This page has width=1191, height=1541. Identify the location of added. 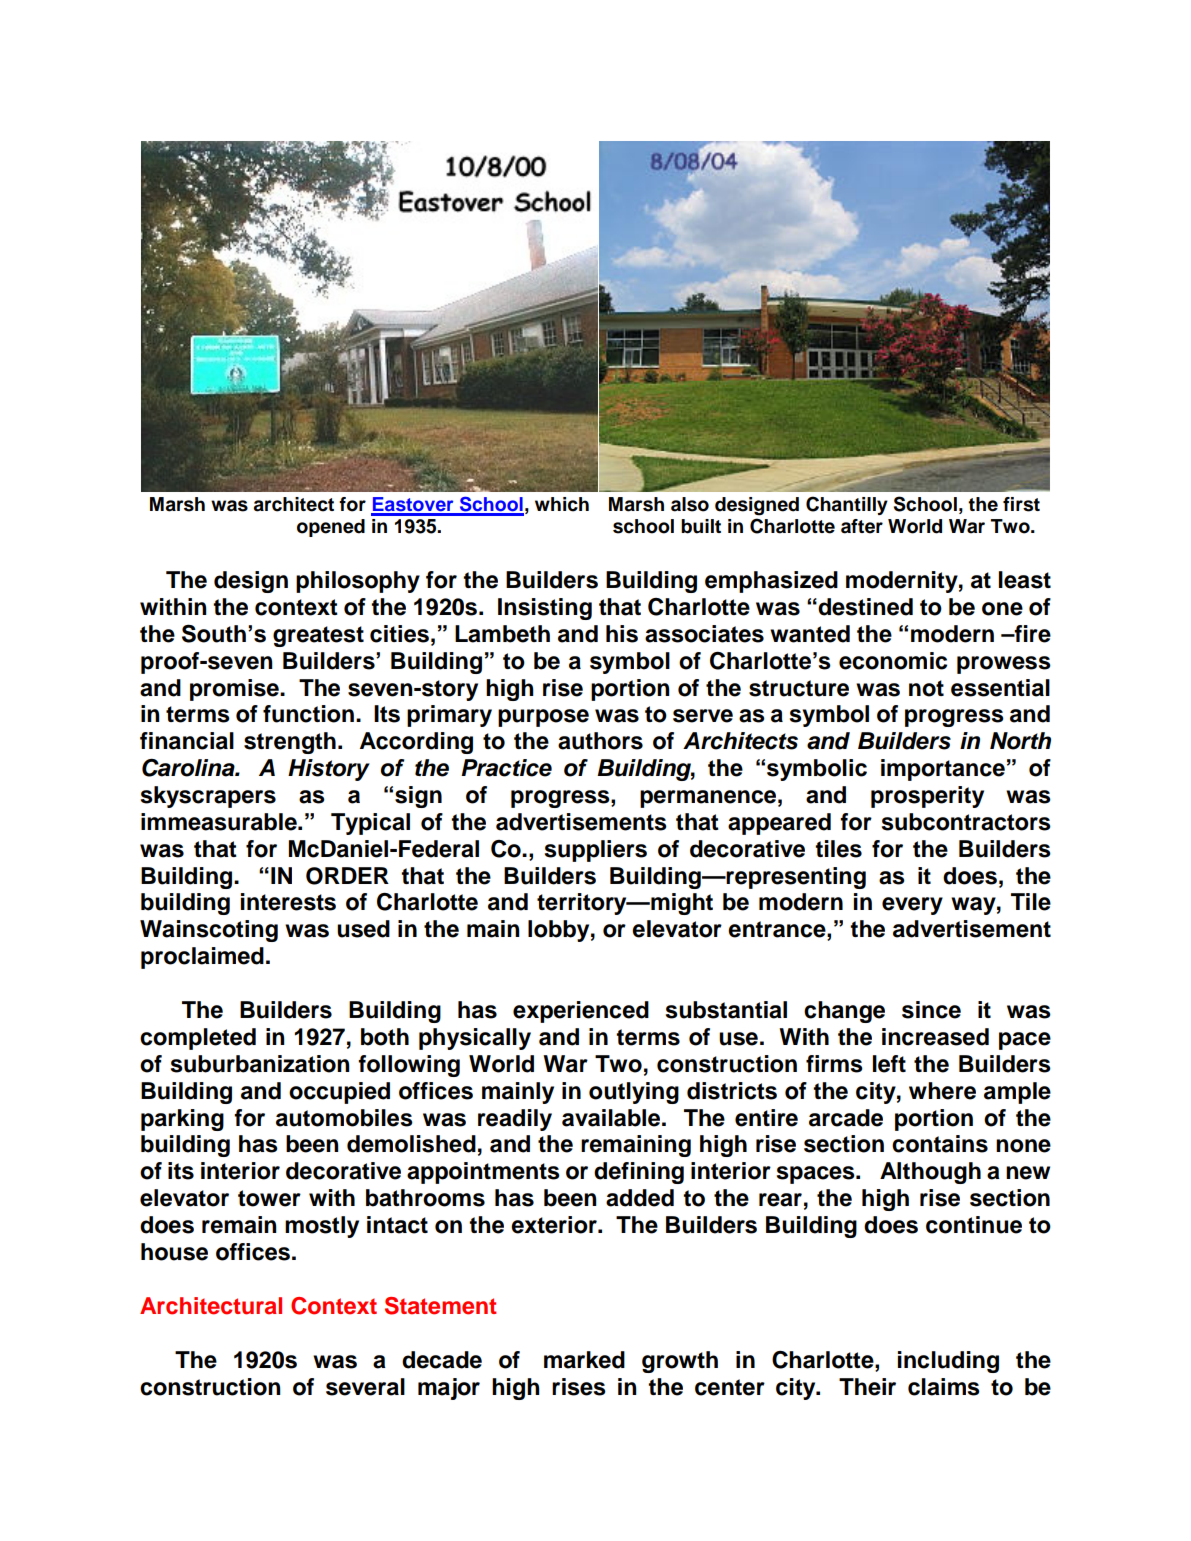
(640, 1198).
